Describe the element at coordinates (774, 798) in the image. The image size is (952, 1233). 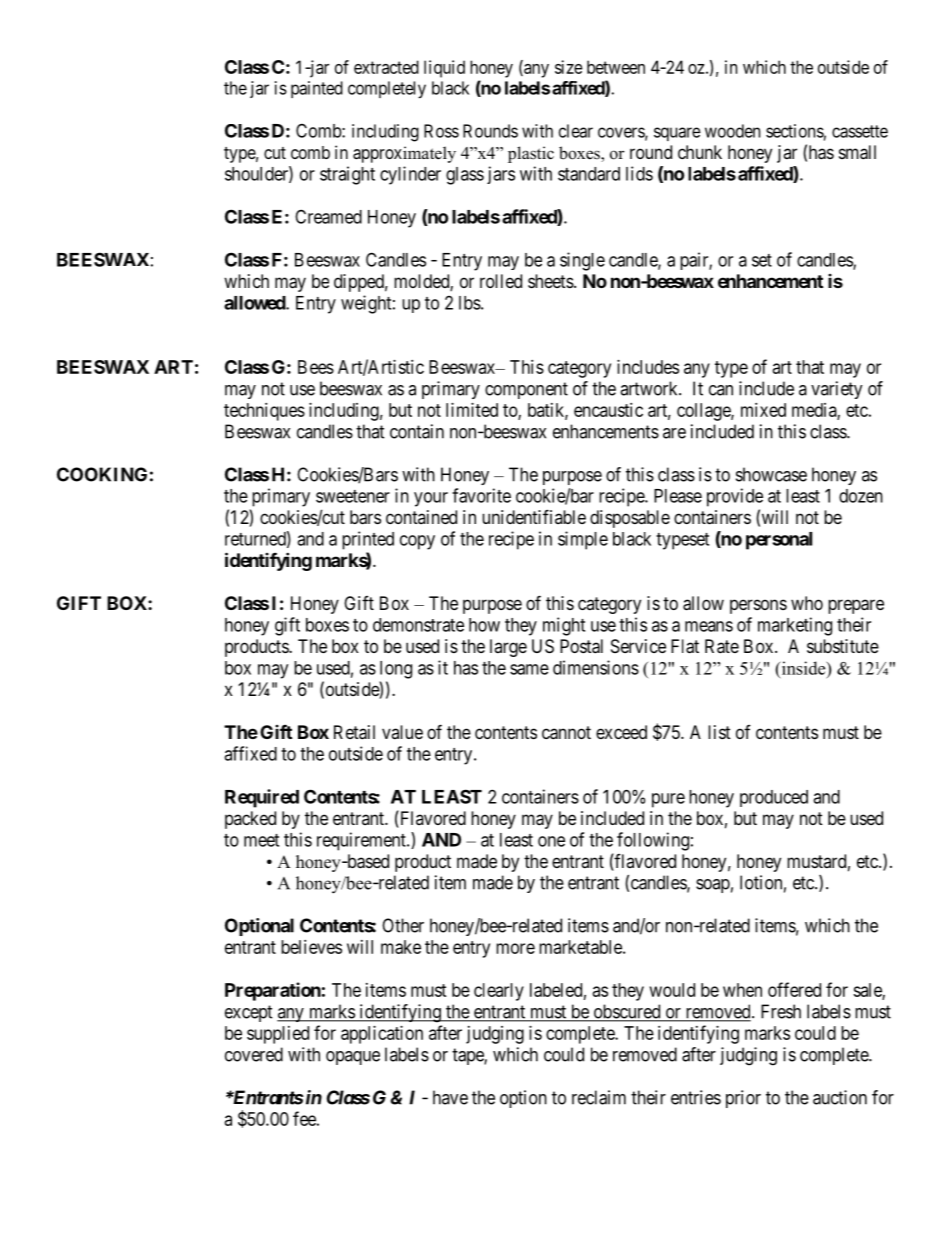
I see `produced` at that location.
